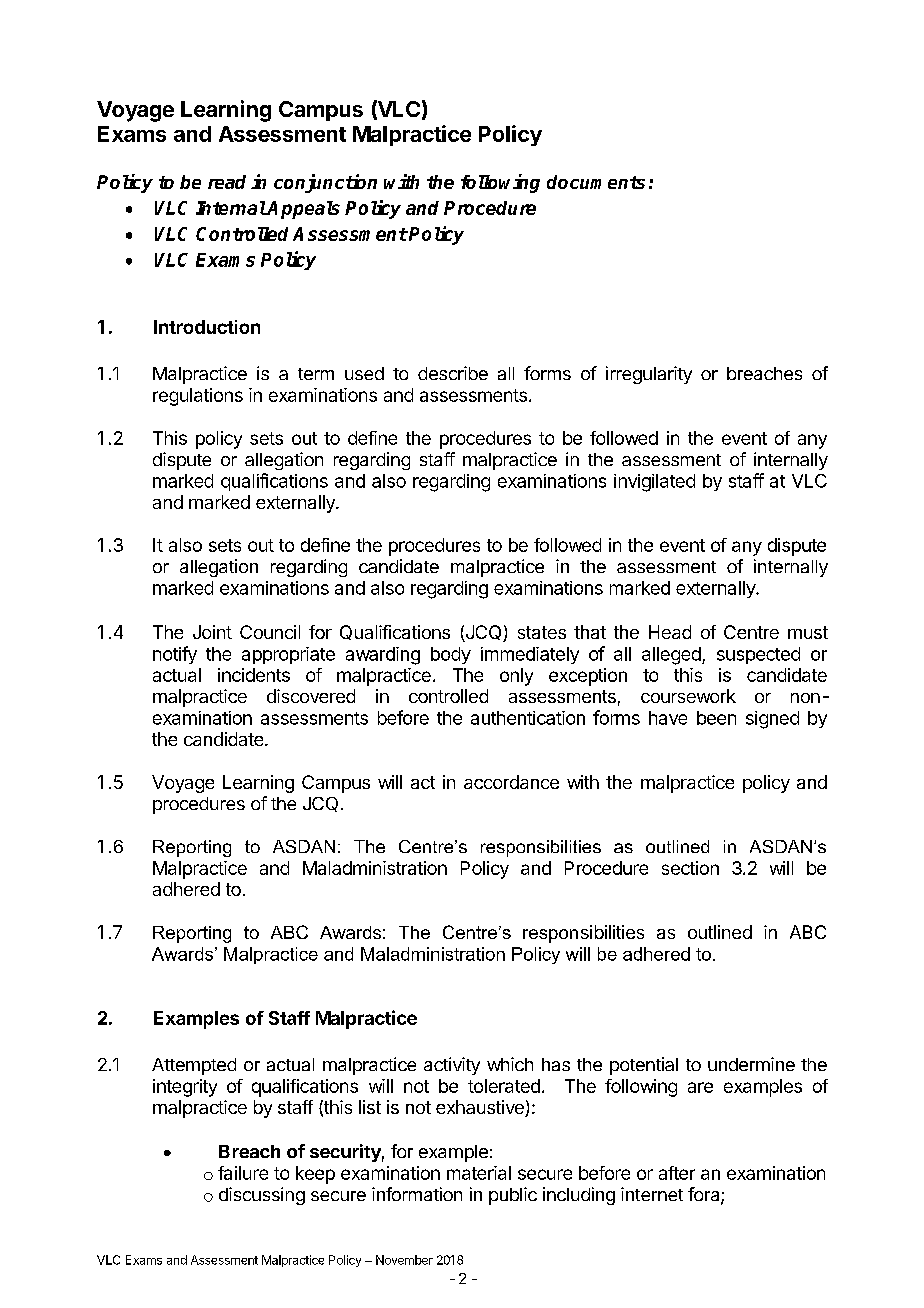 The height and width of the page is (1308, 924). Describe the element at coordinates (690, 868) in the page. I see `section` at that location.
